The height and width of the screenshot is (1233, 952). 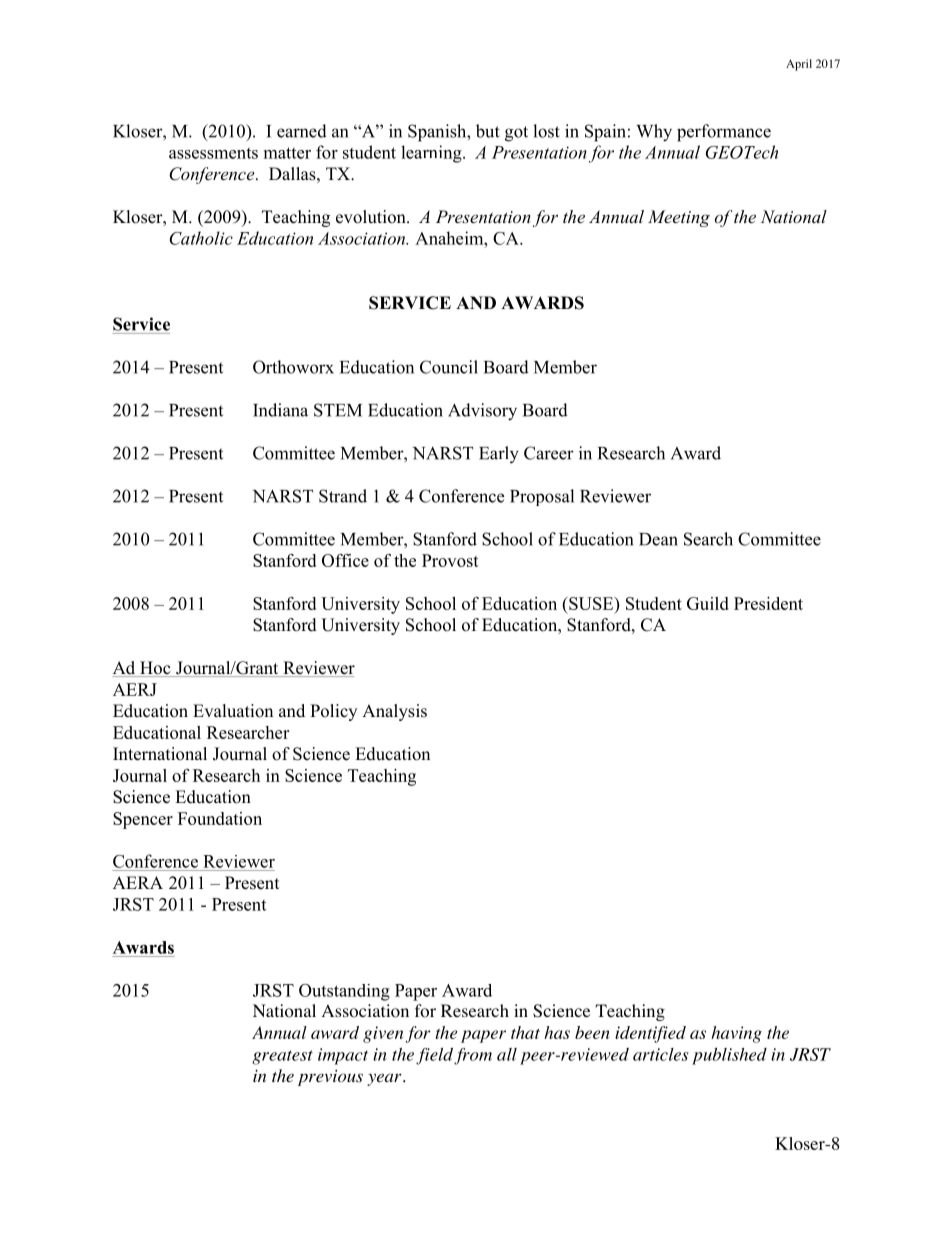 What do you see at coordinates (488, 131) in the screenshot?
I see `but` at bounding box center [488, 131].
